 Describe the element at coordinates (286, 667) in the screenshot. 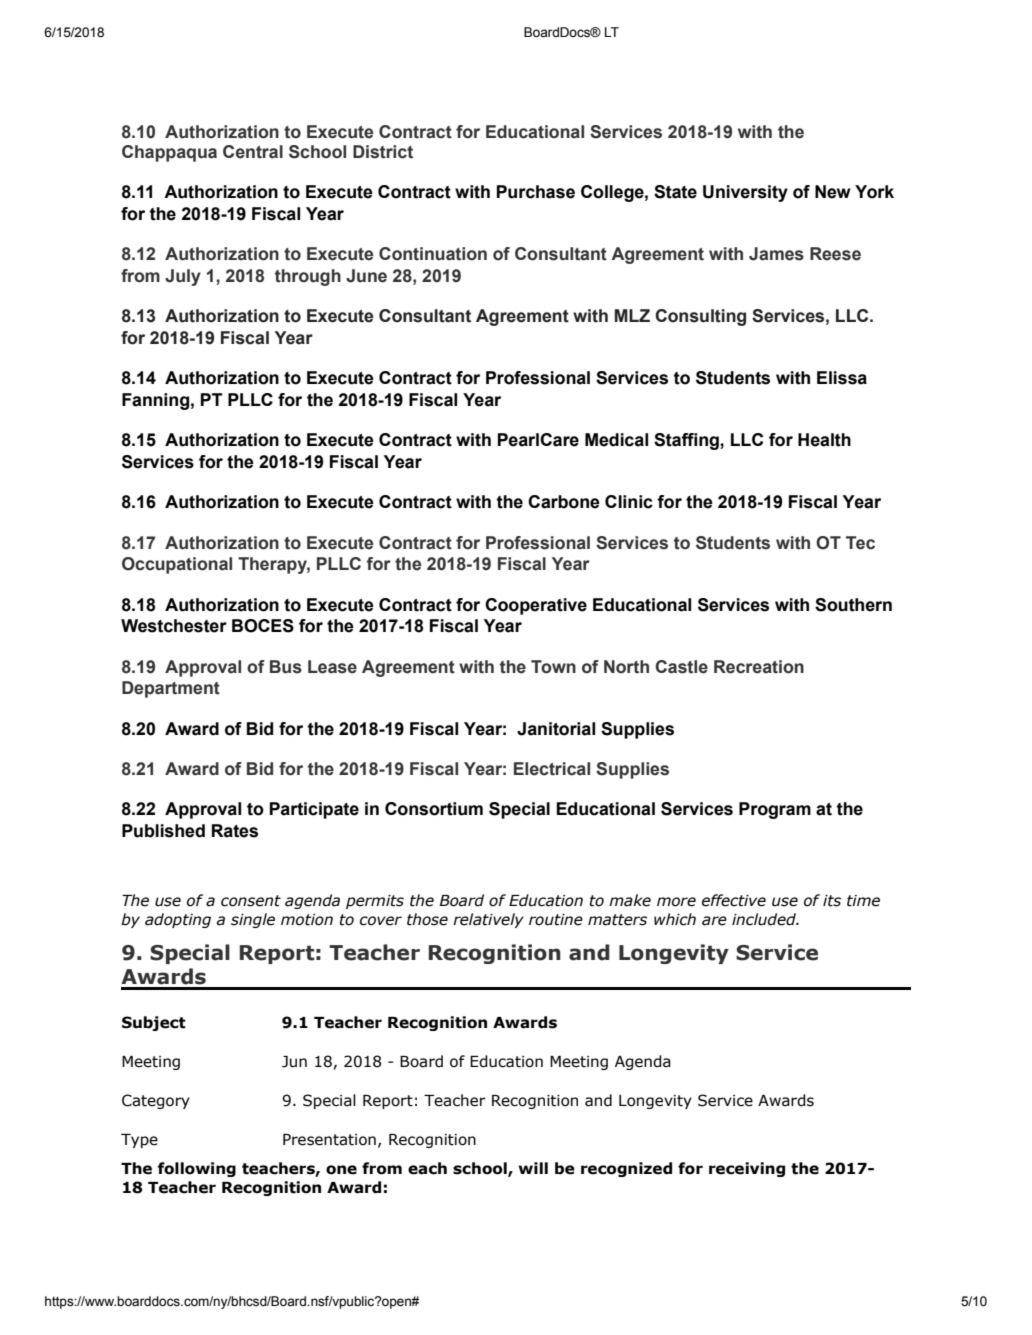

I see `Bus` at that location.
